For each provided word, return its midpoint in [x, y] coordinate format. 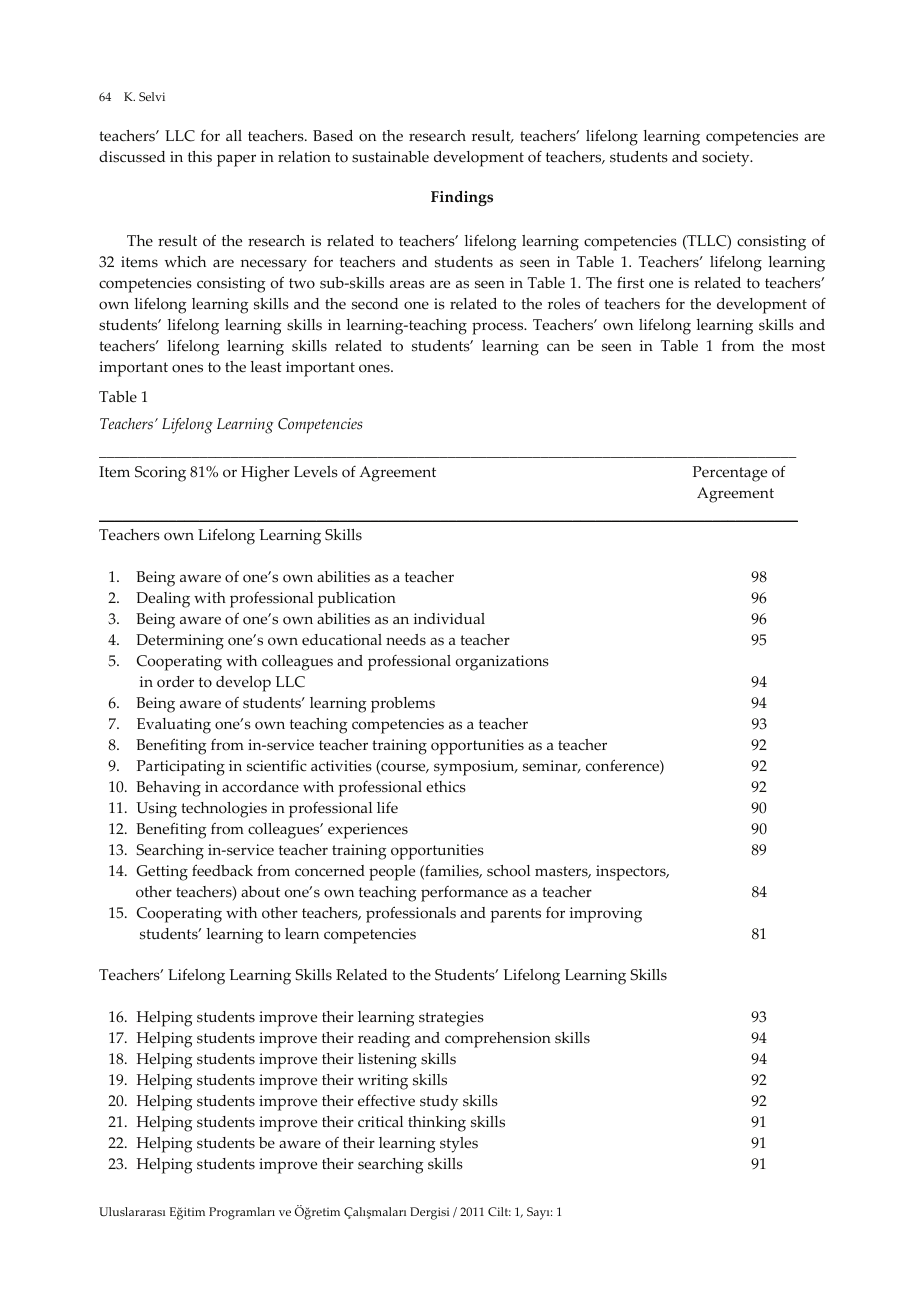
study [439, 1103]
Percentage [730, 474]
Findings [462, 198]
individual [449, 618]
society [727, 159]
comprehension [498, 1040]
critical [380, 1122]
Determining [180, 642]
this [200, 157]
